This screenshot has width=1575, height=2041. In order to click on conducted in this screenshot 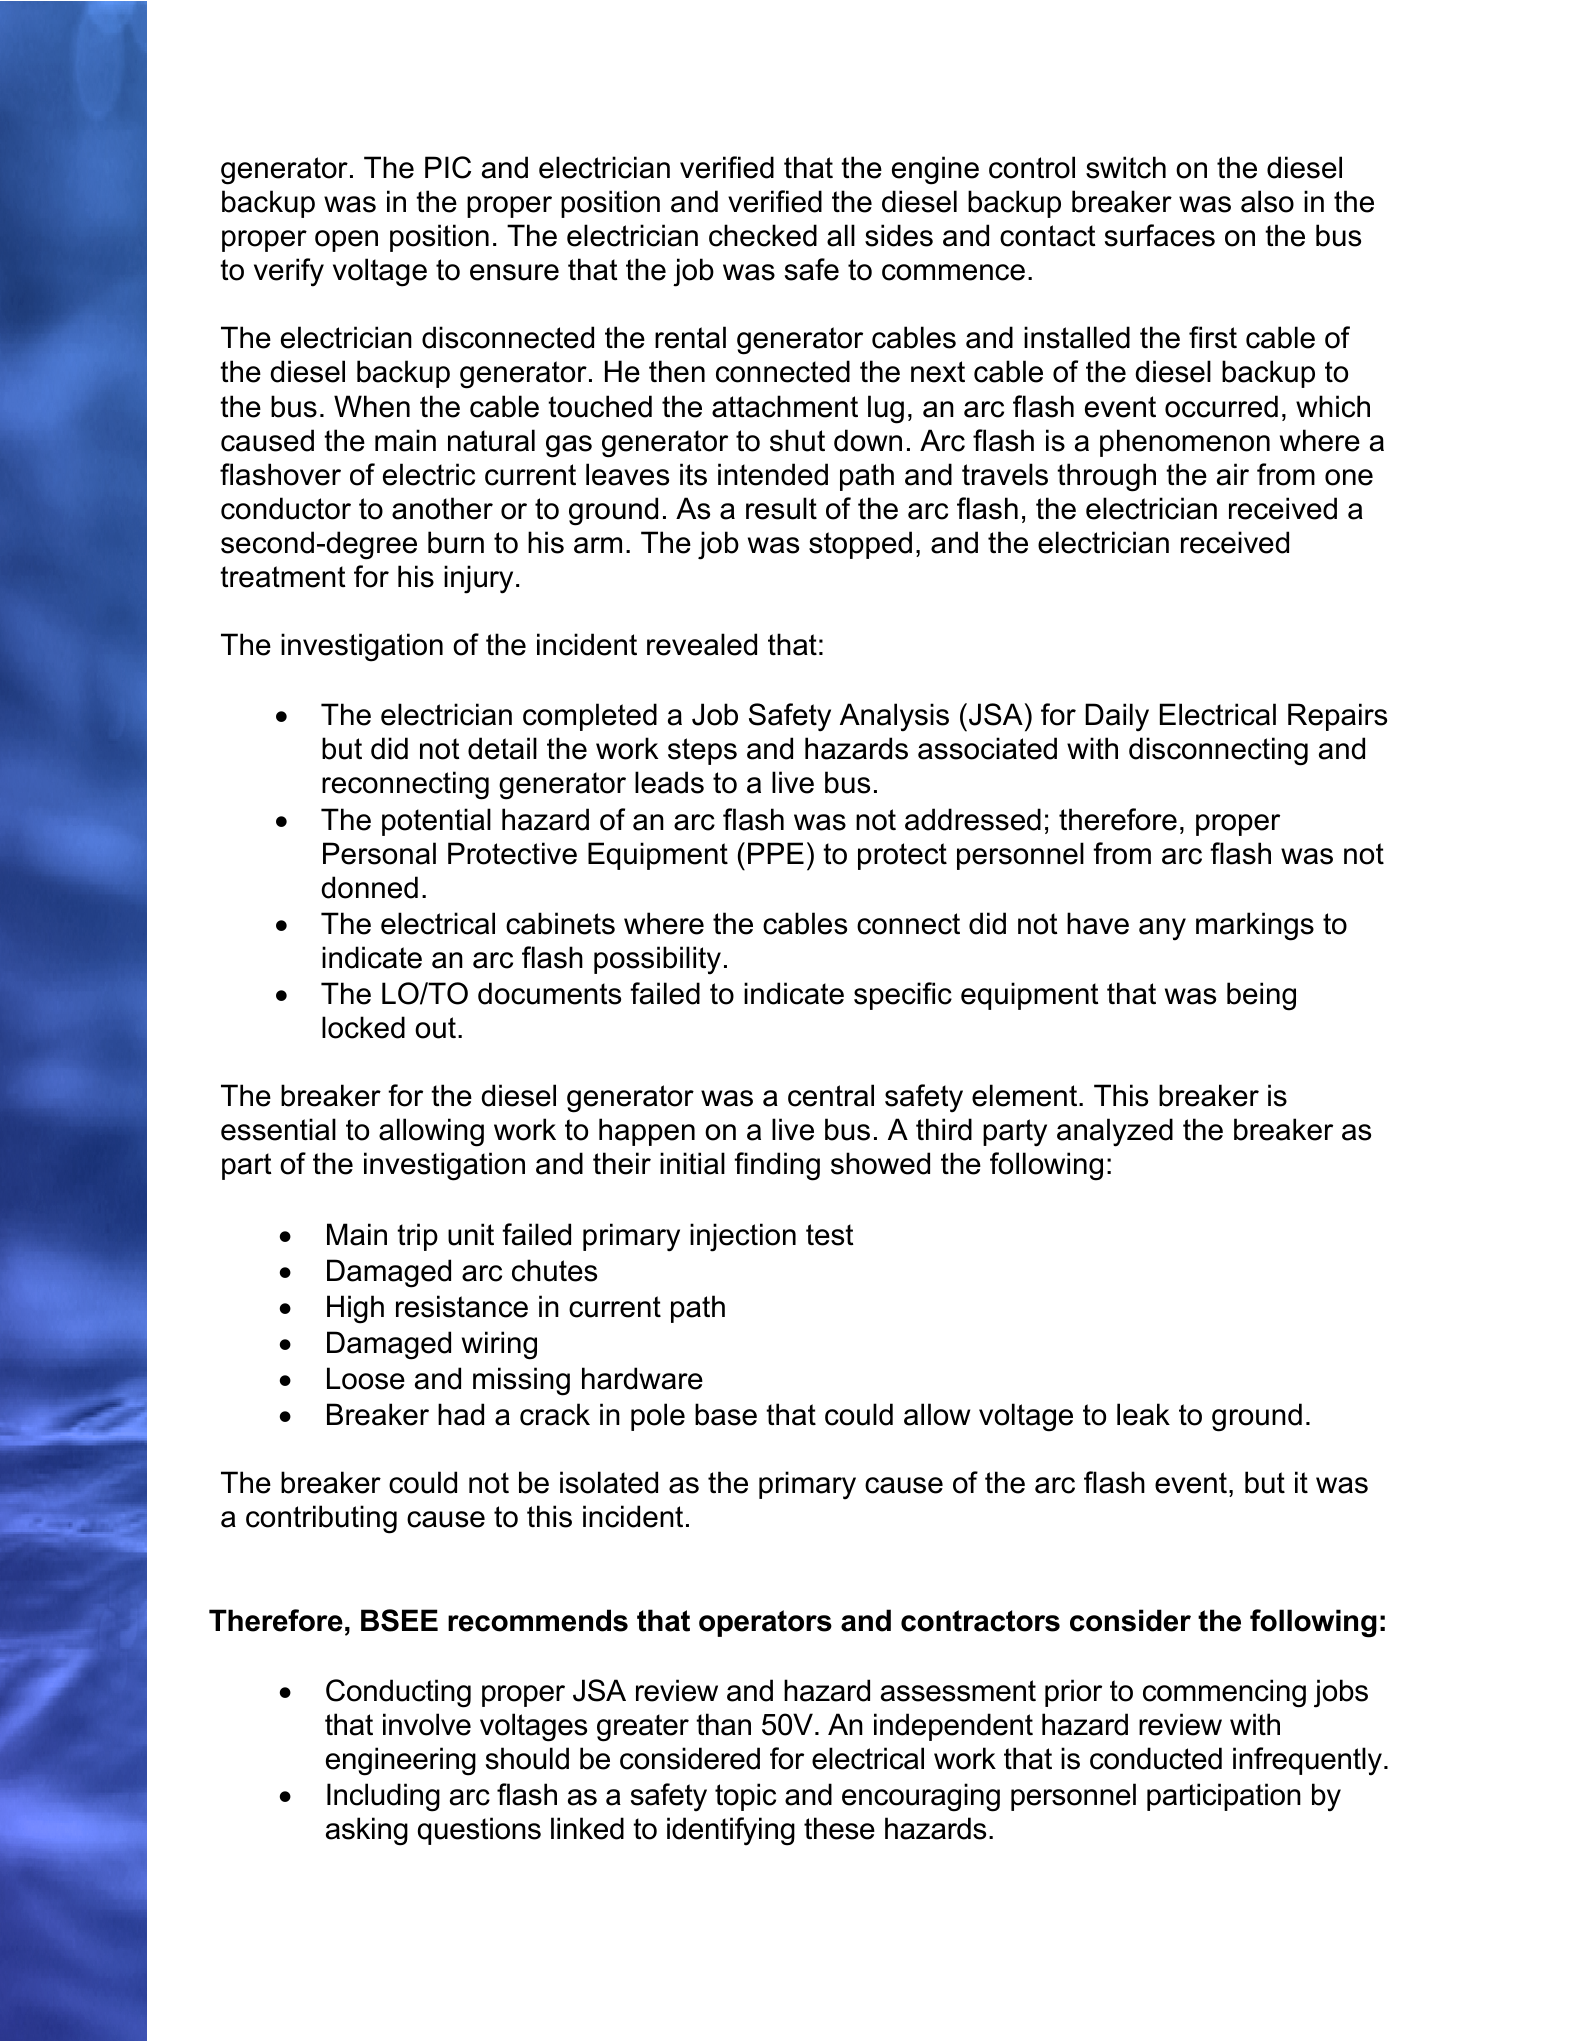, I will do `click(1156, 1758)`.
